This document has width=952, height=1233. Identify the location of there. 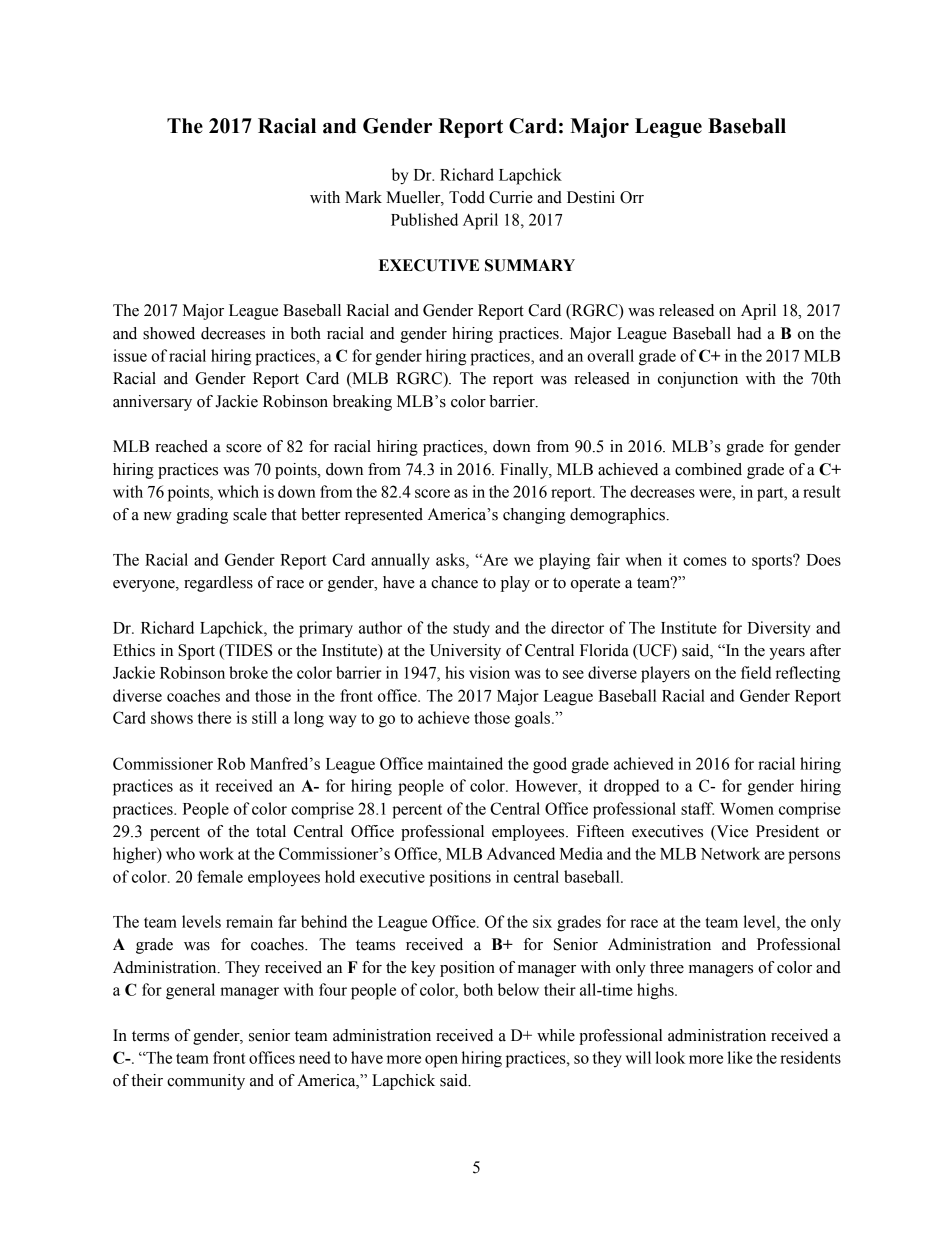
(214, 717).
